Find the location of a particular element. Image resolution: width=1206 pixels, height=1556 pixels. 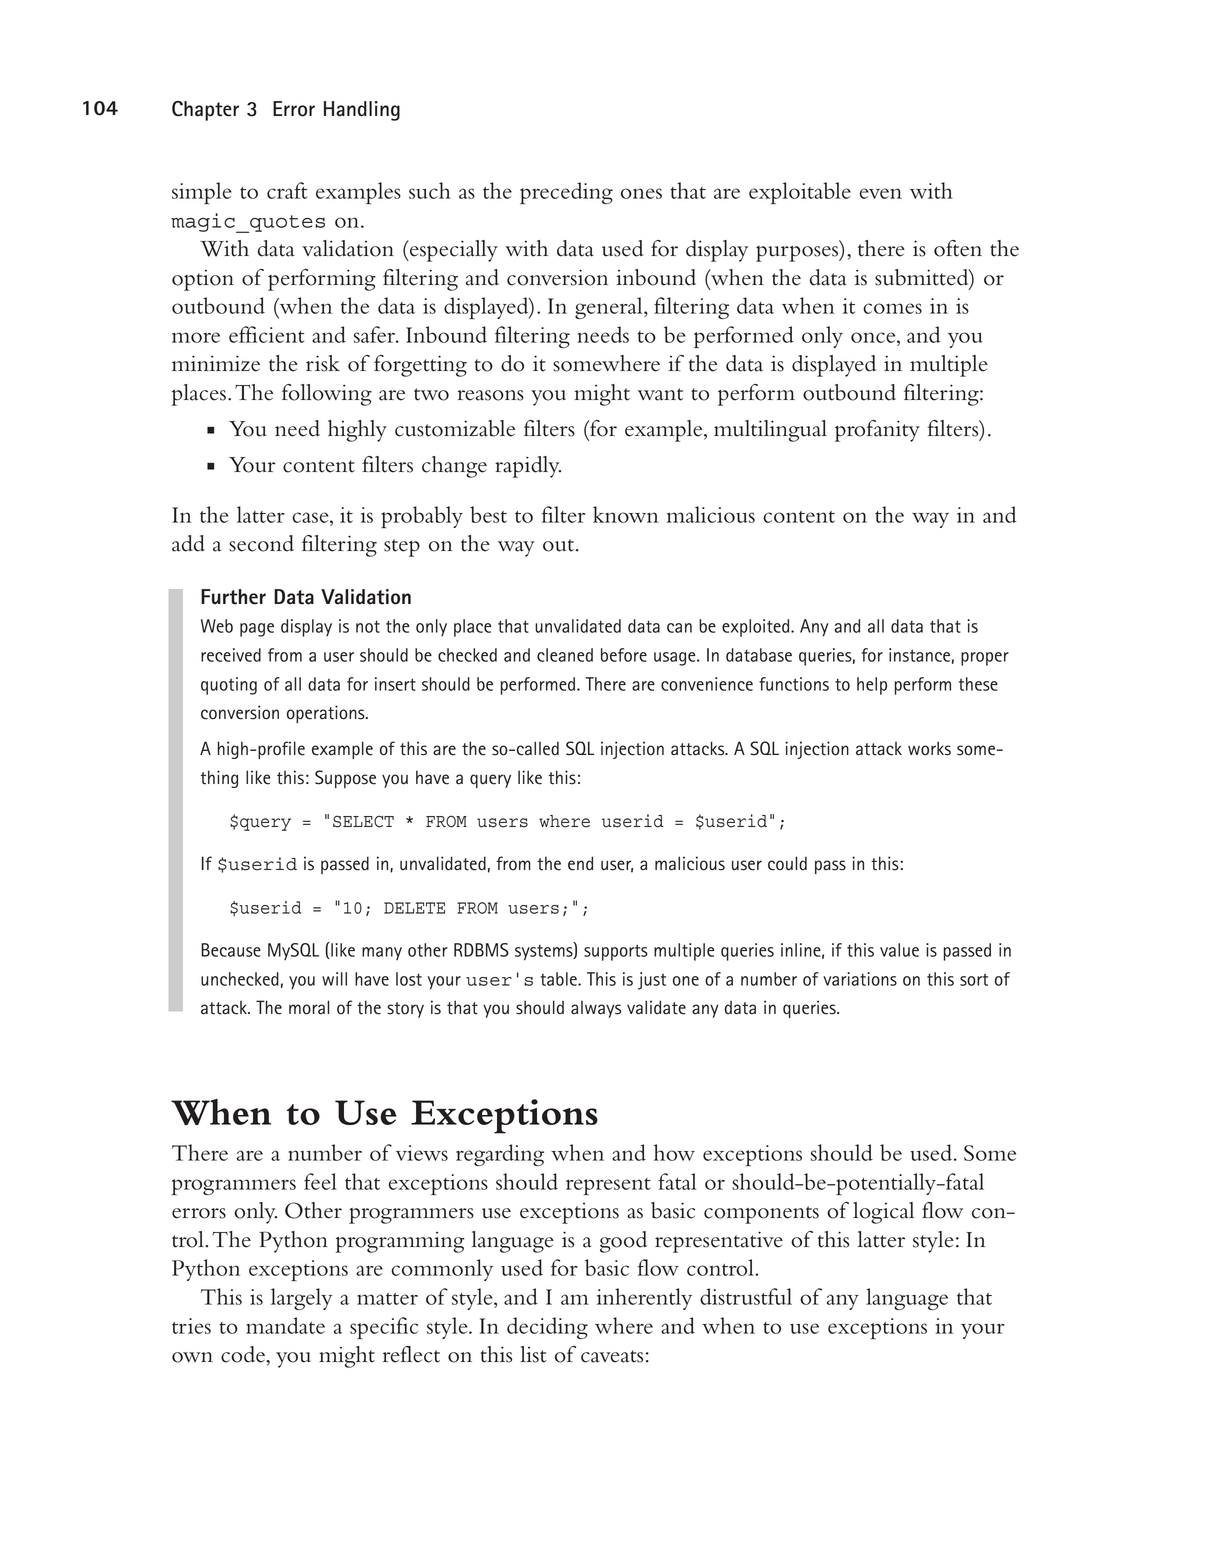

works is located at coordinates (929, 748).
